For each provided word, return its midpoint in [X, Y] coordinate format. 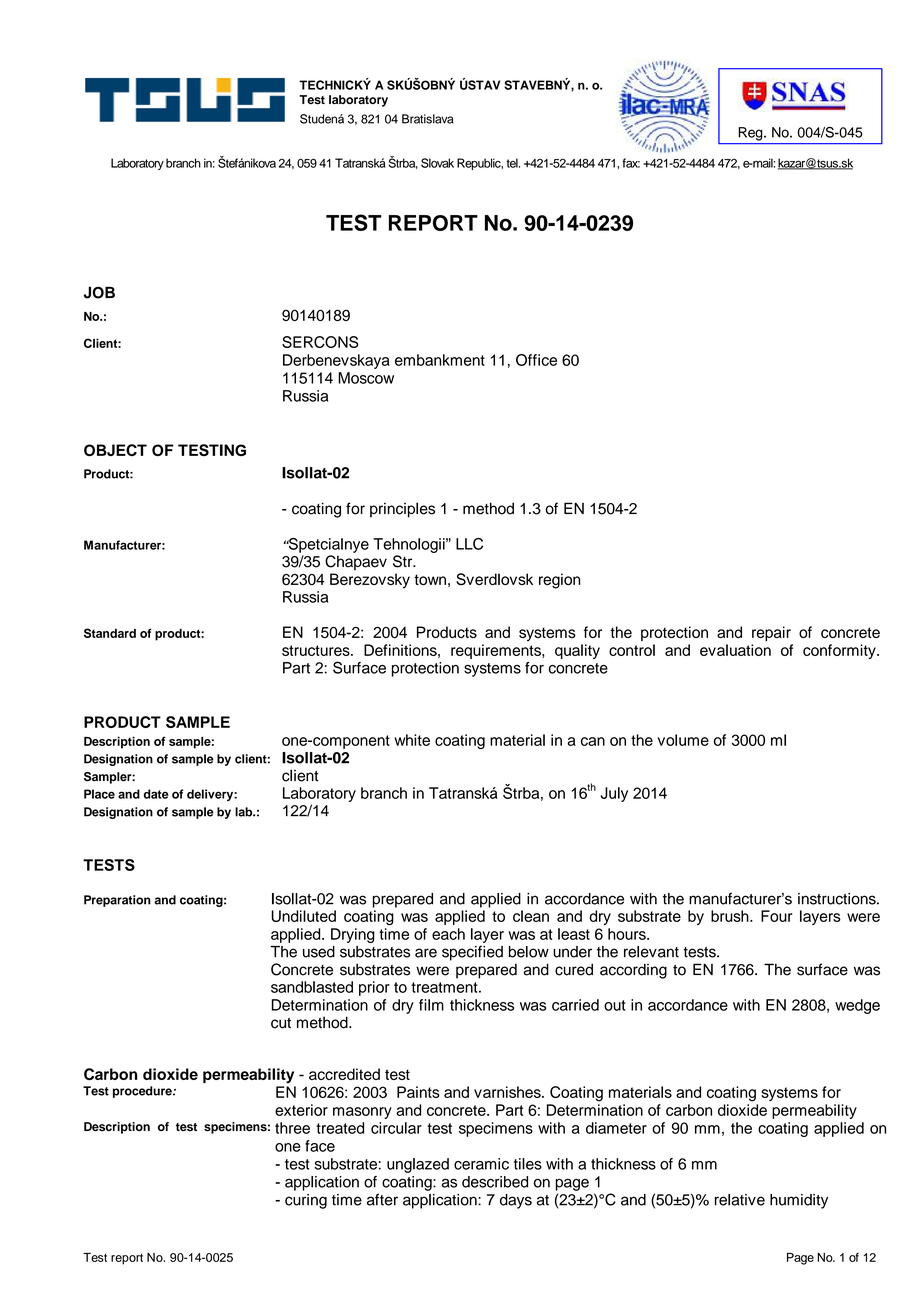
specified [472, 953]
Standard [110, 633]
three [292, 1128]
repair [771, 633]
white [412, 740]
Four [776, 916]
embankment [440, 360]
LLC [469, 544]
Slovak [437, 163]
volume [683, 740]
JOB [99, 292]
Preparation [117, 901]
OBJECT [115, 450]
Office [536, 360]
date [156, 794]
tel [513, 163]
